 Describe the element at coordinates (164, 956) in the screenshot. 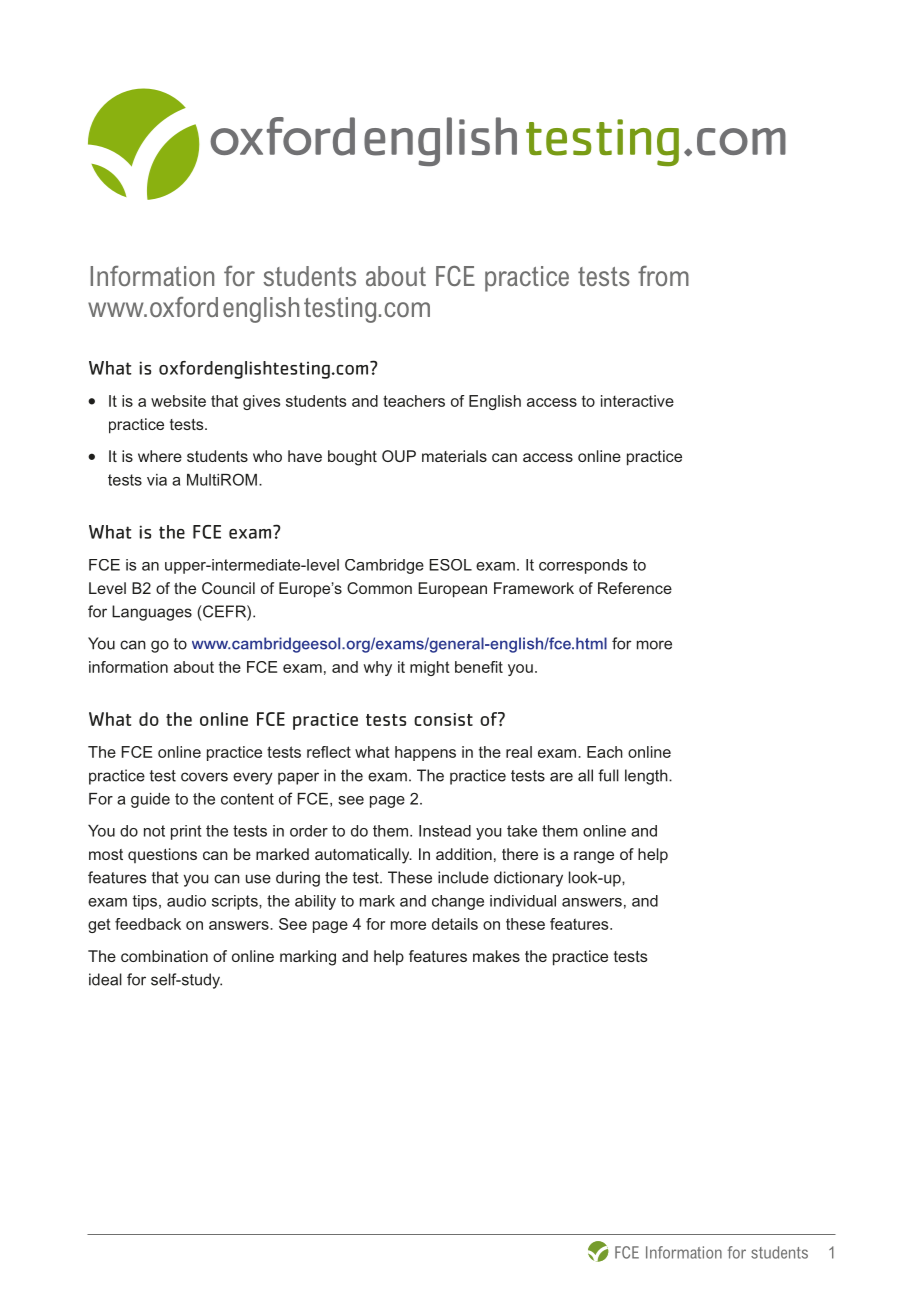

I see `combination` at that location.
